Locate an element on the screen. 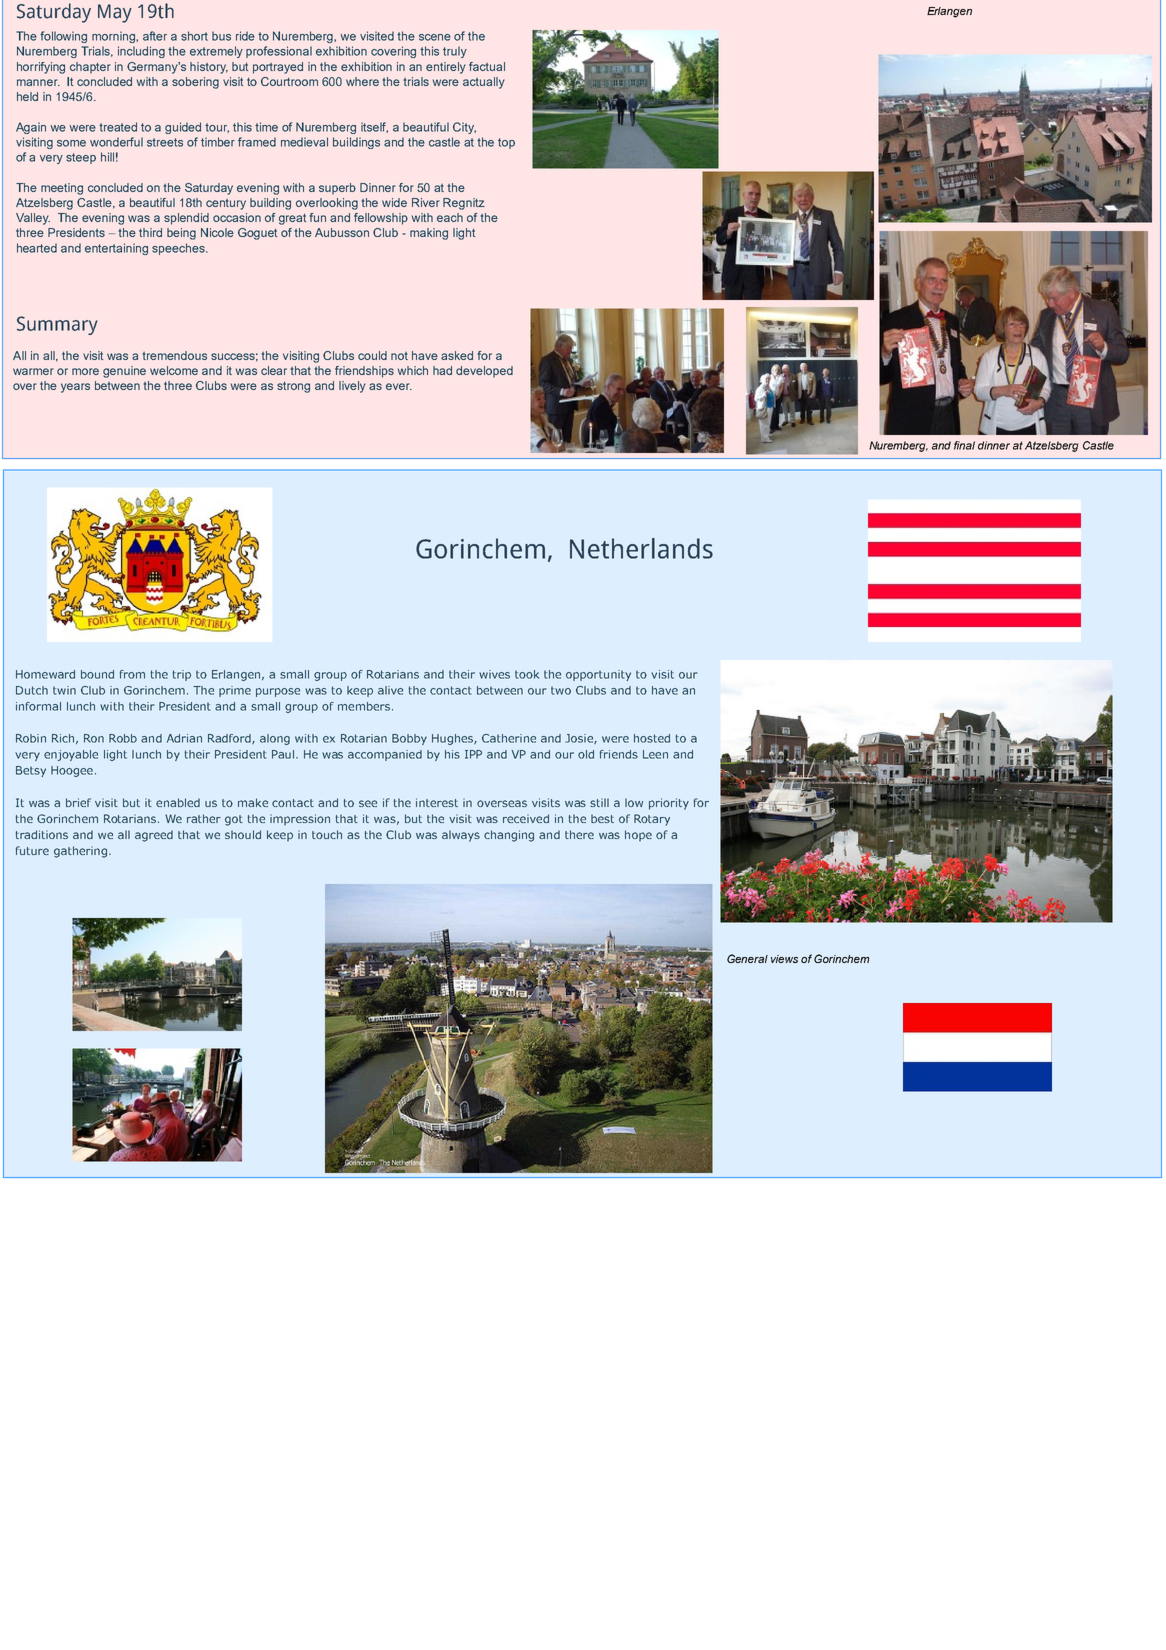 The width and height of the screenshot is (1166, 1650). changing is located at coordinates (509, 836).
